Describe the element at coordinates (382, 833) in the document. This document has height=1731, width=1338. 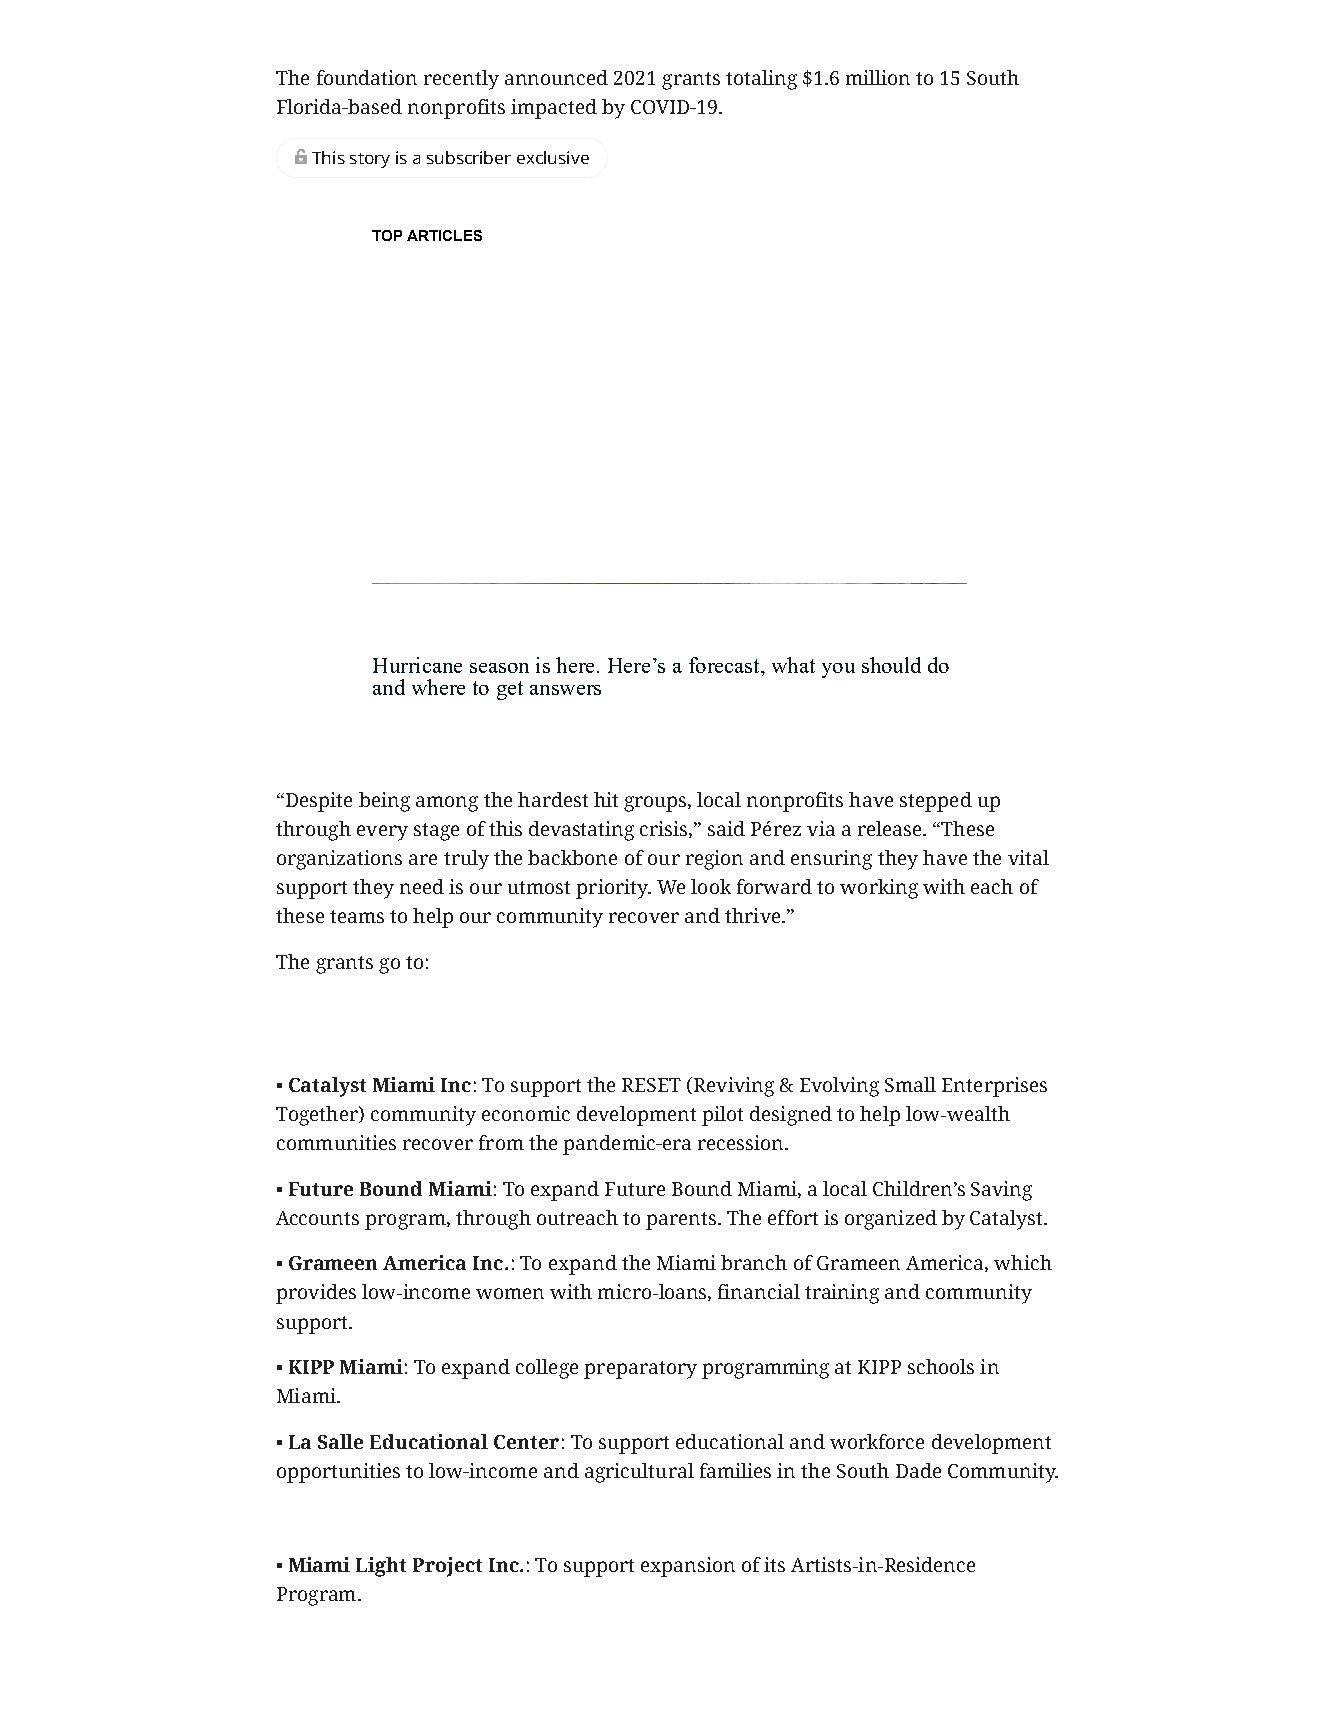
I see `every` at that location.
